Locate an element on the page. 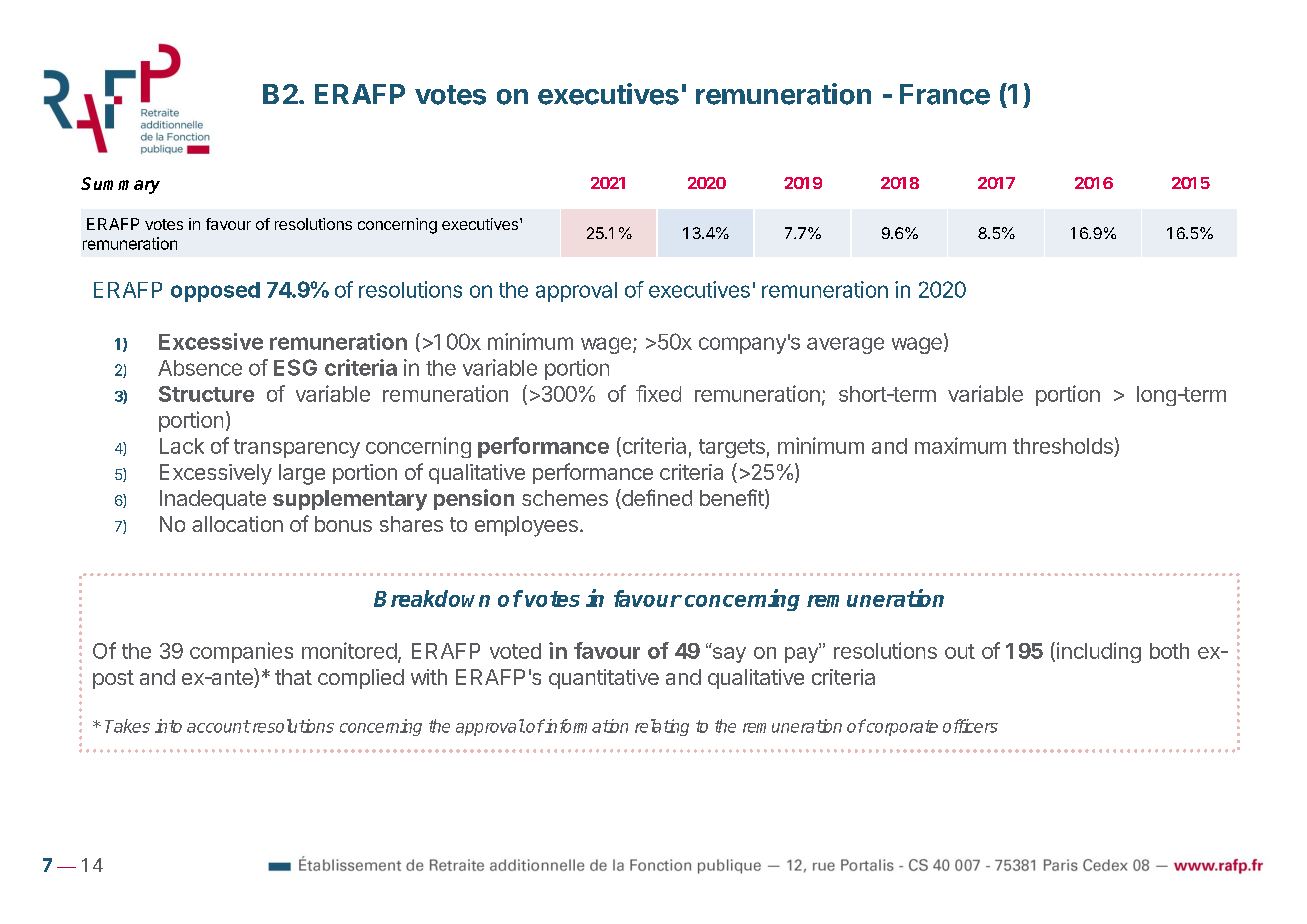 This image has width=1307, height=924. fixed is located at coordinates (658, 393).
